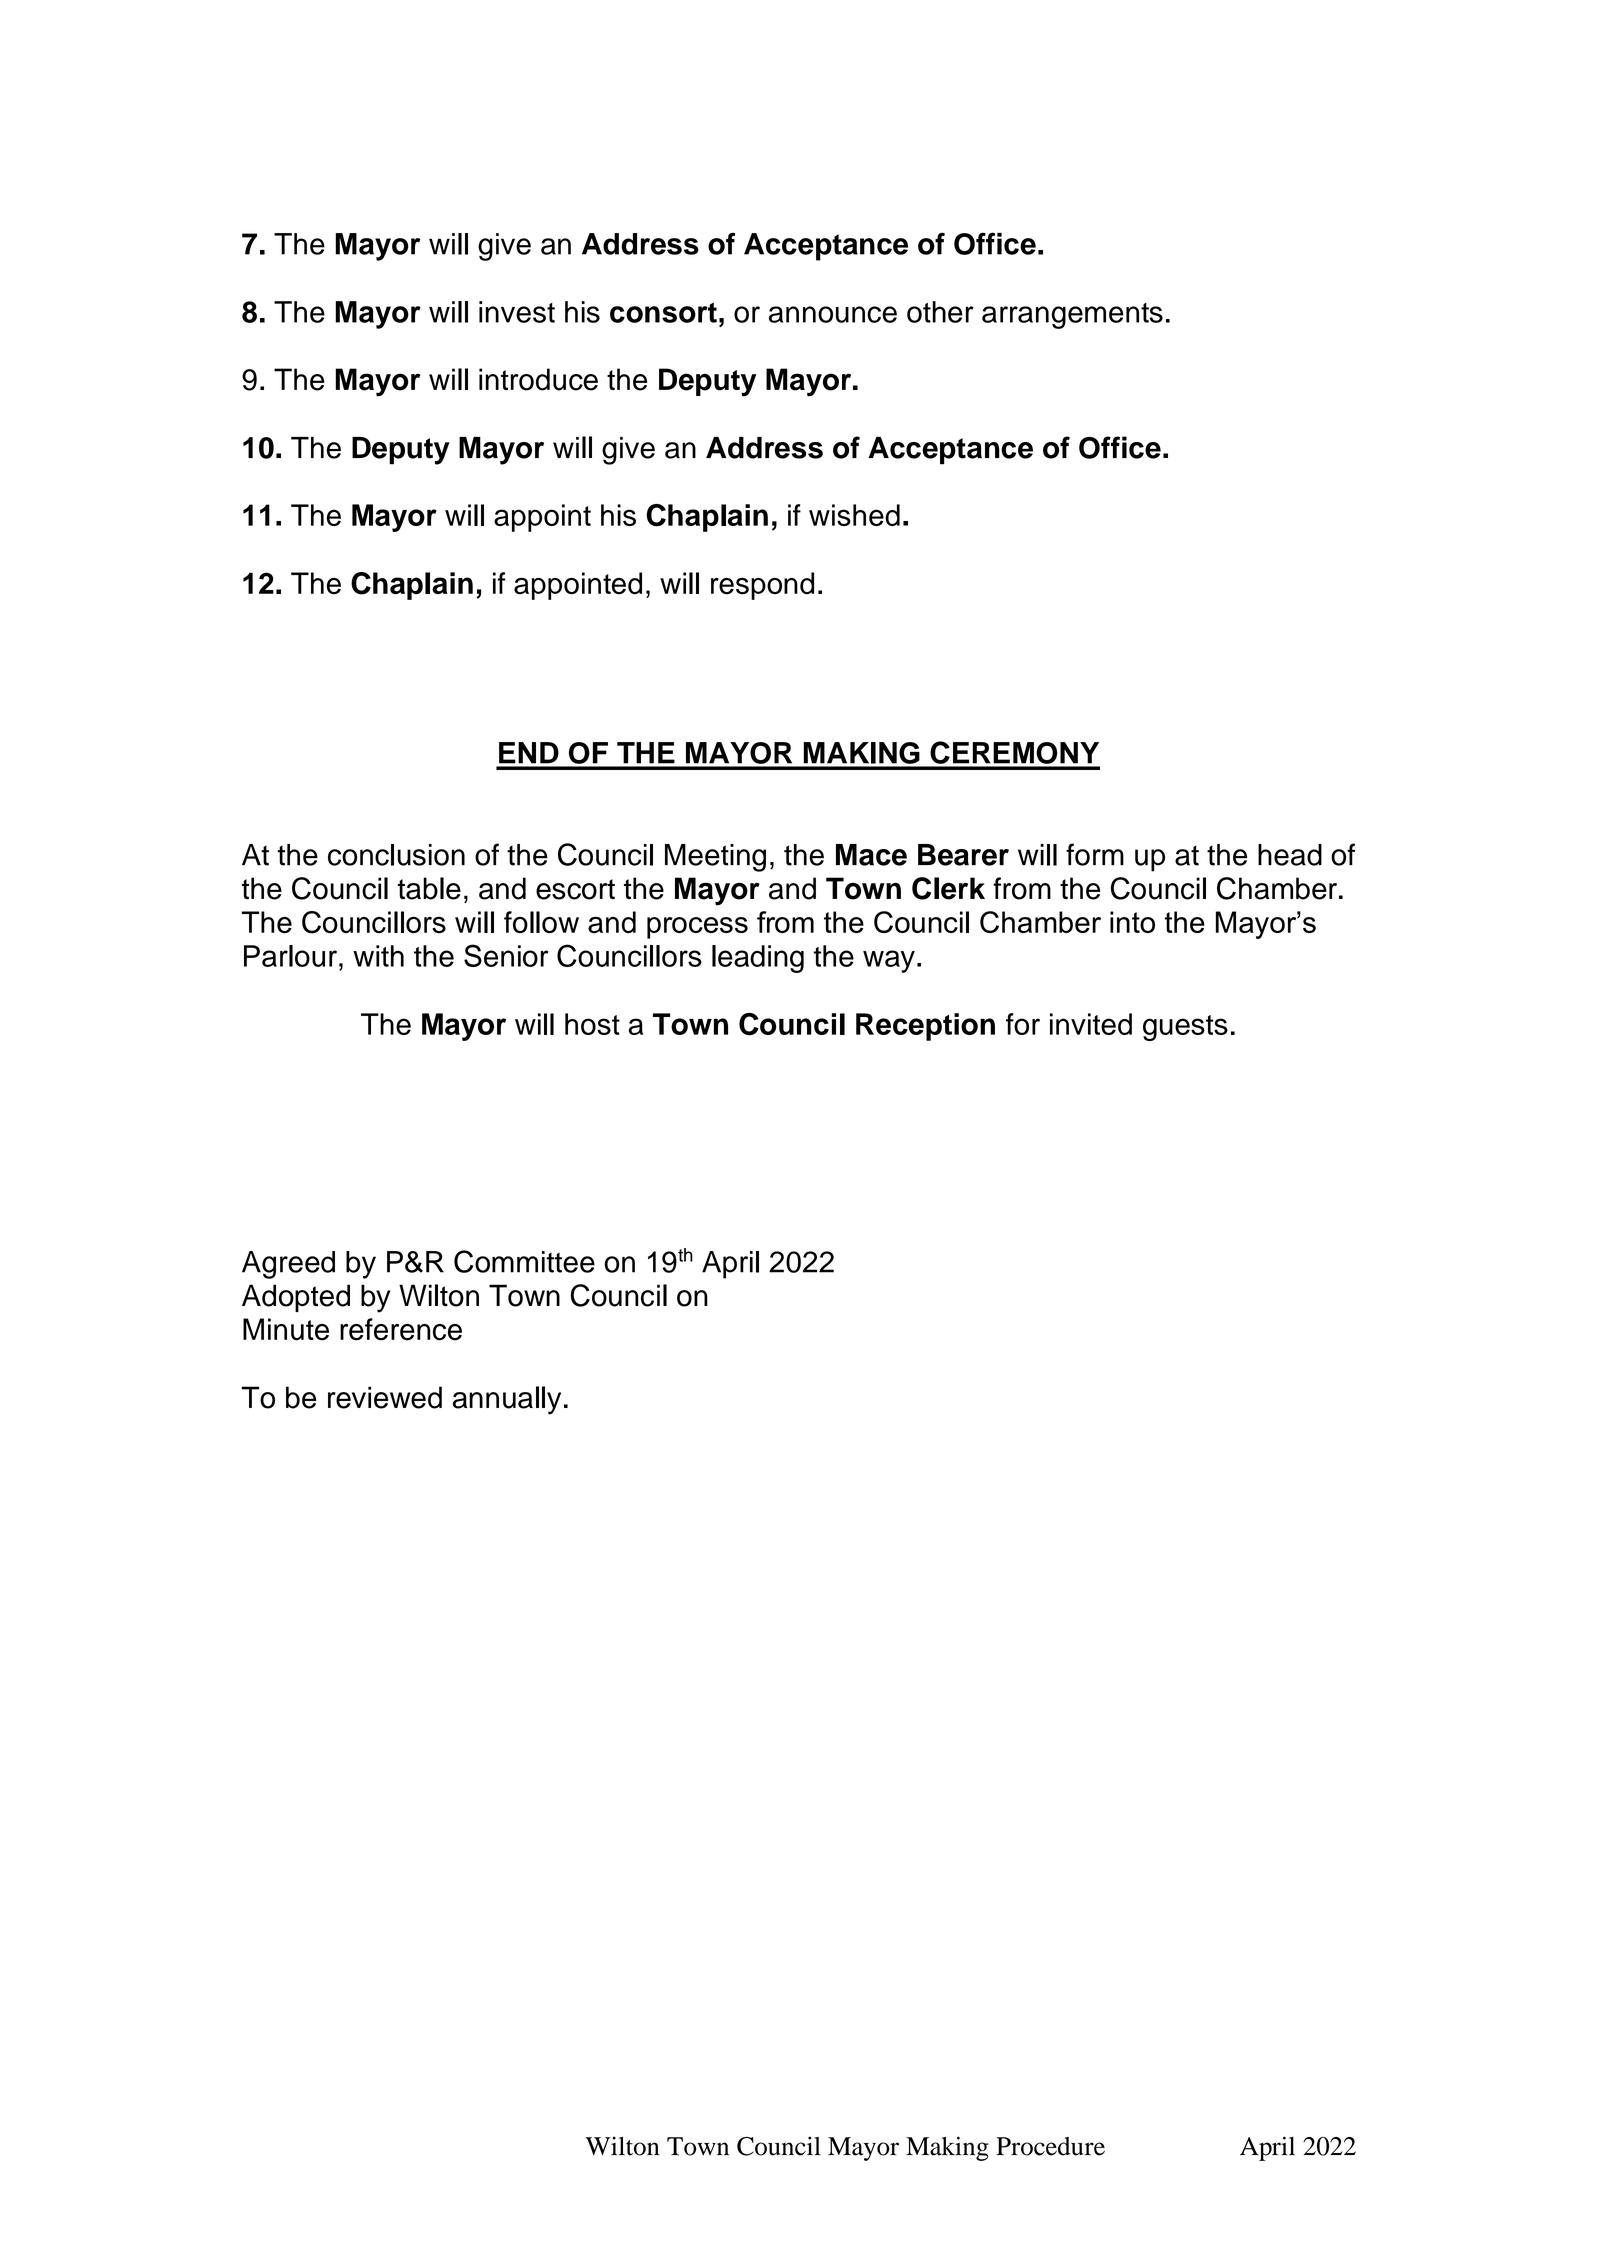  What do you see at coordinates (833, 314) in the screenshot?
I see `announce` at bounding box center [833, 314].
